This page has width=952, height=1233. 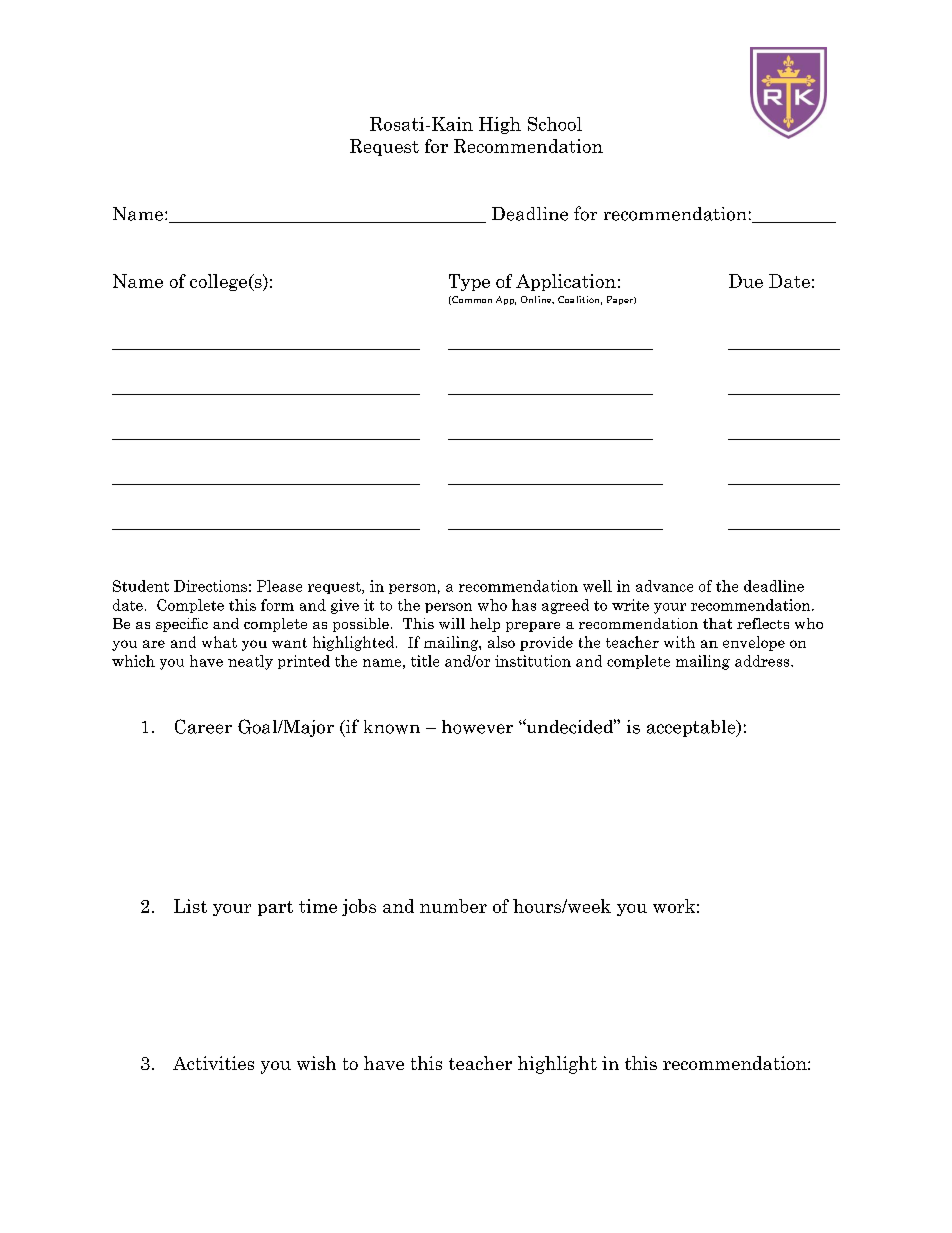 What do you see at coordinates (746, 281) in the page?
I see `Due` at bounding box center [746, 281].
